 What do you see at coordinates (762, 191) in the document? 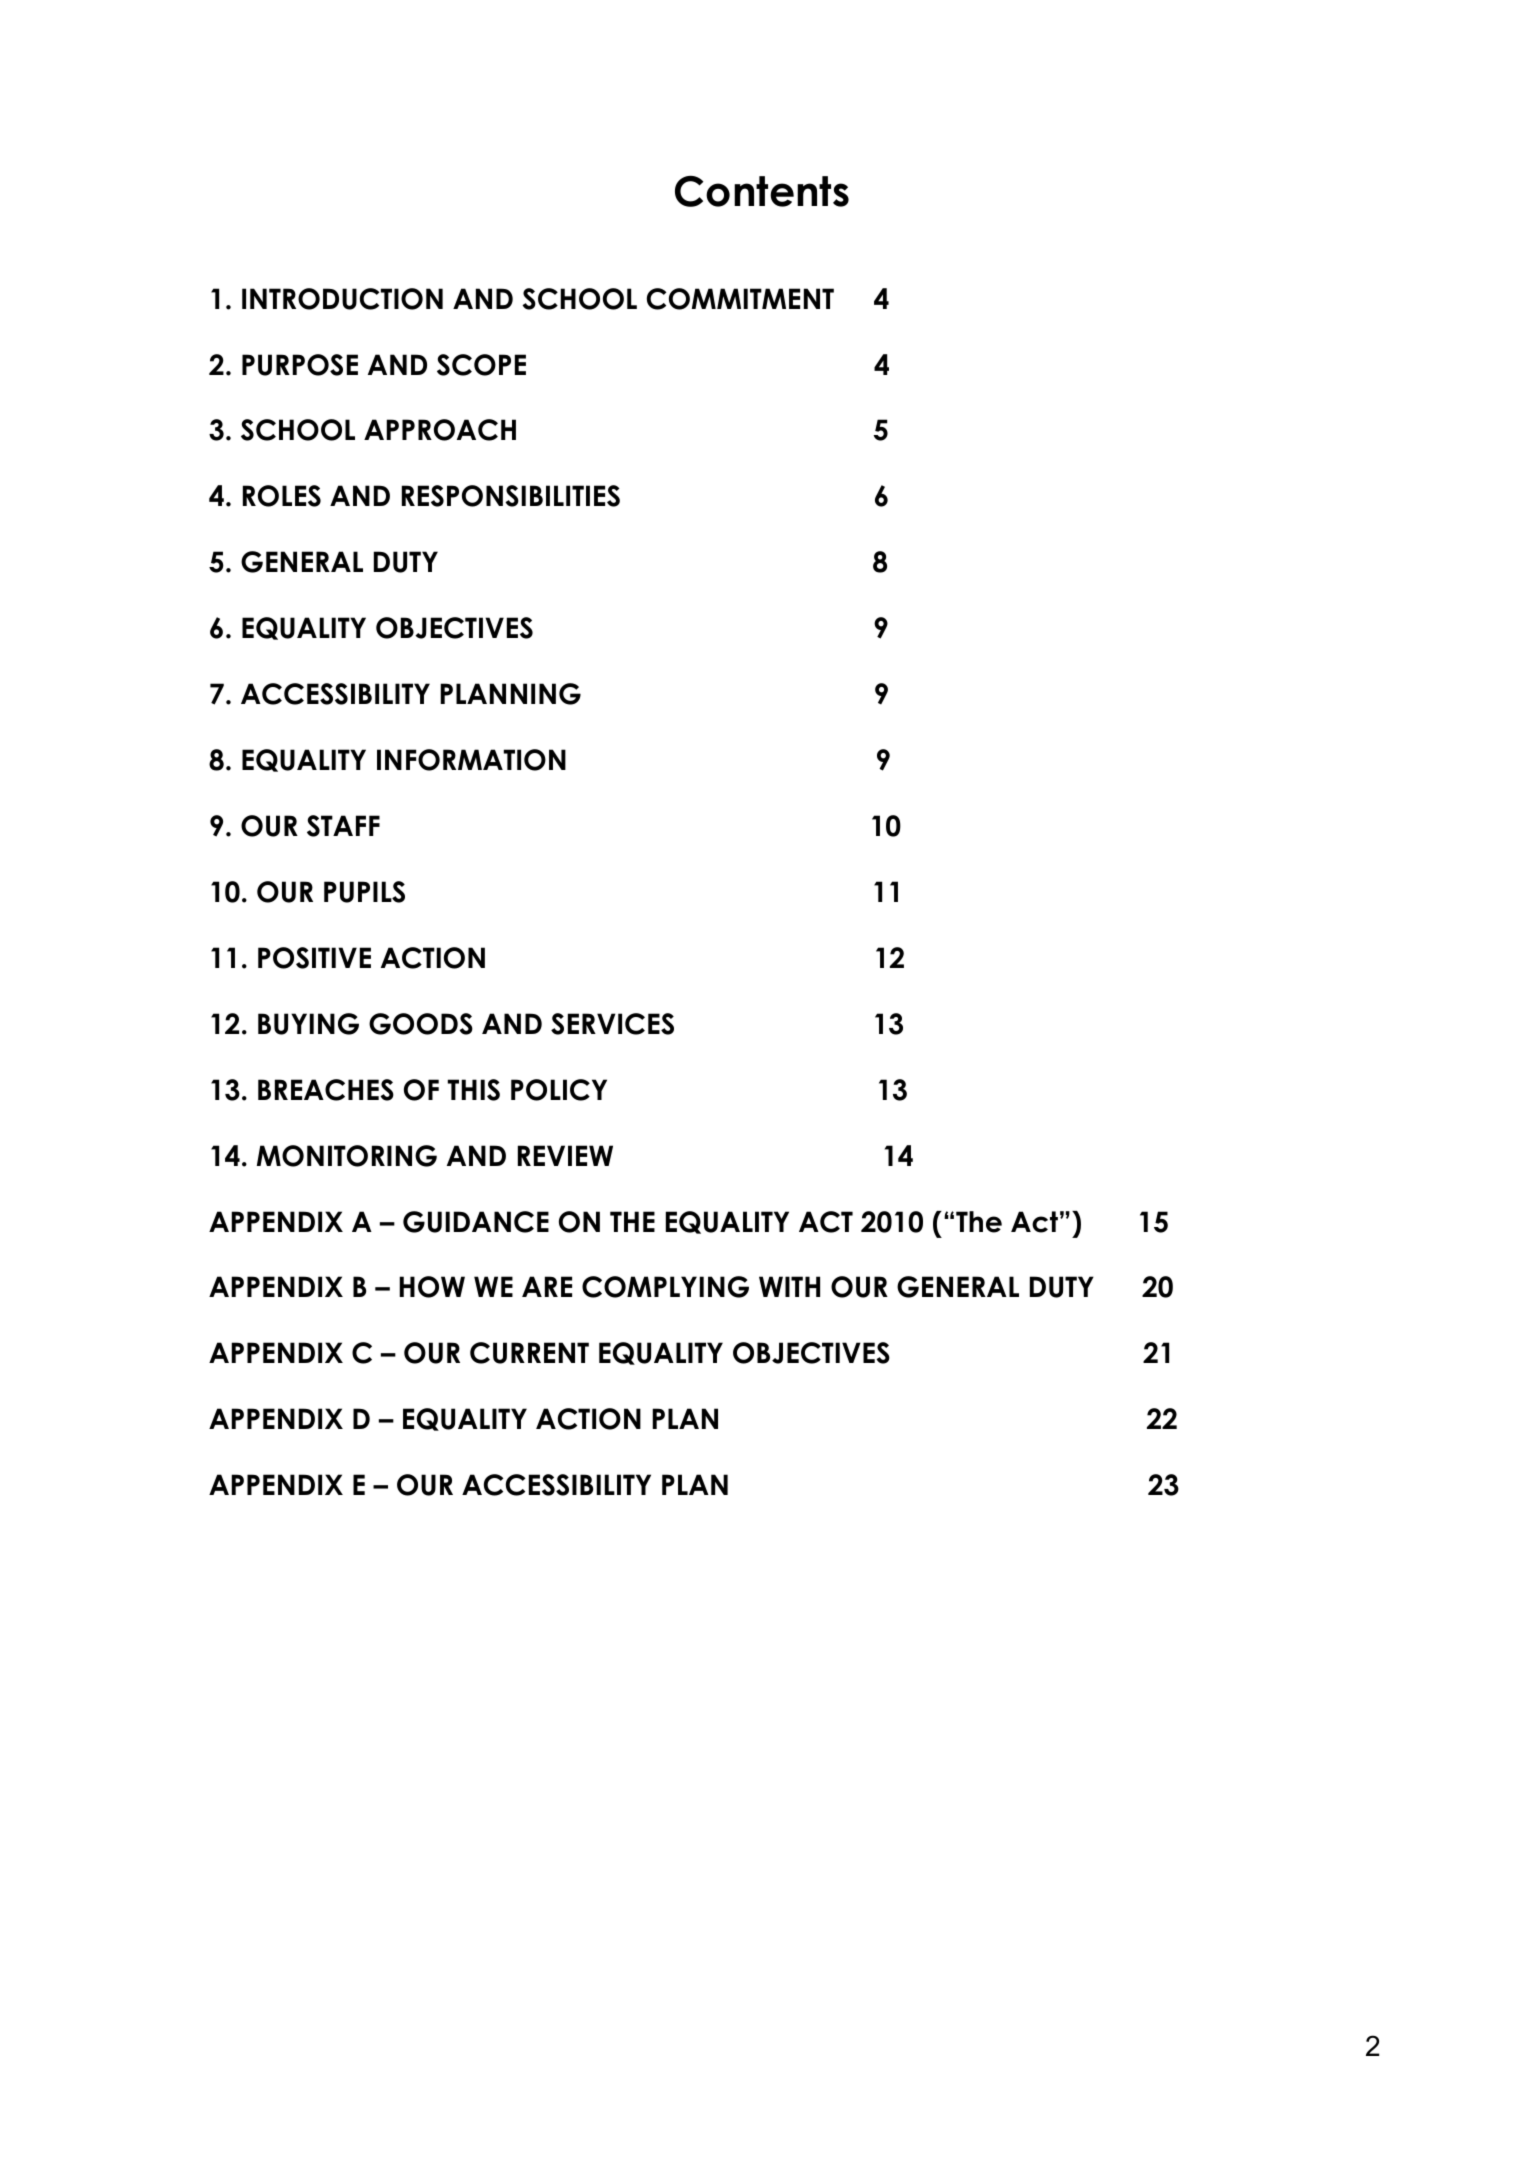
I see `Contents` at bounding box center [762, 191].
